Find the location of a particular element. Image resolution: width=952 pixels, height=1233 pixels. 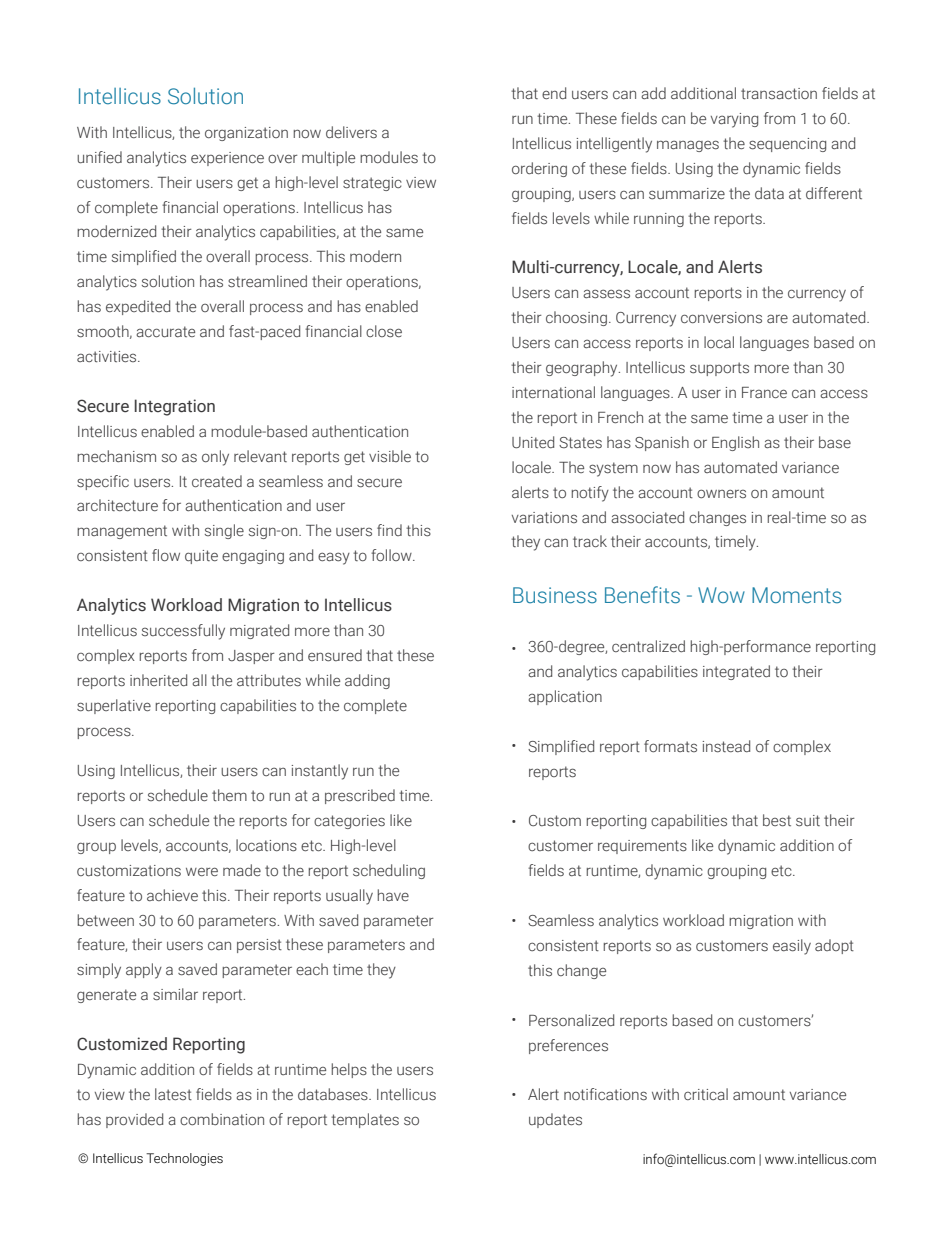

organization is located at coordinates (246, 134).
